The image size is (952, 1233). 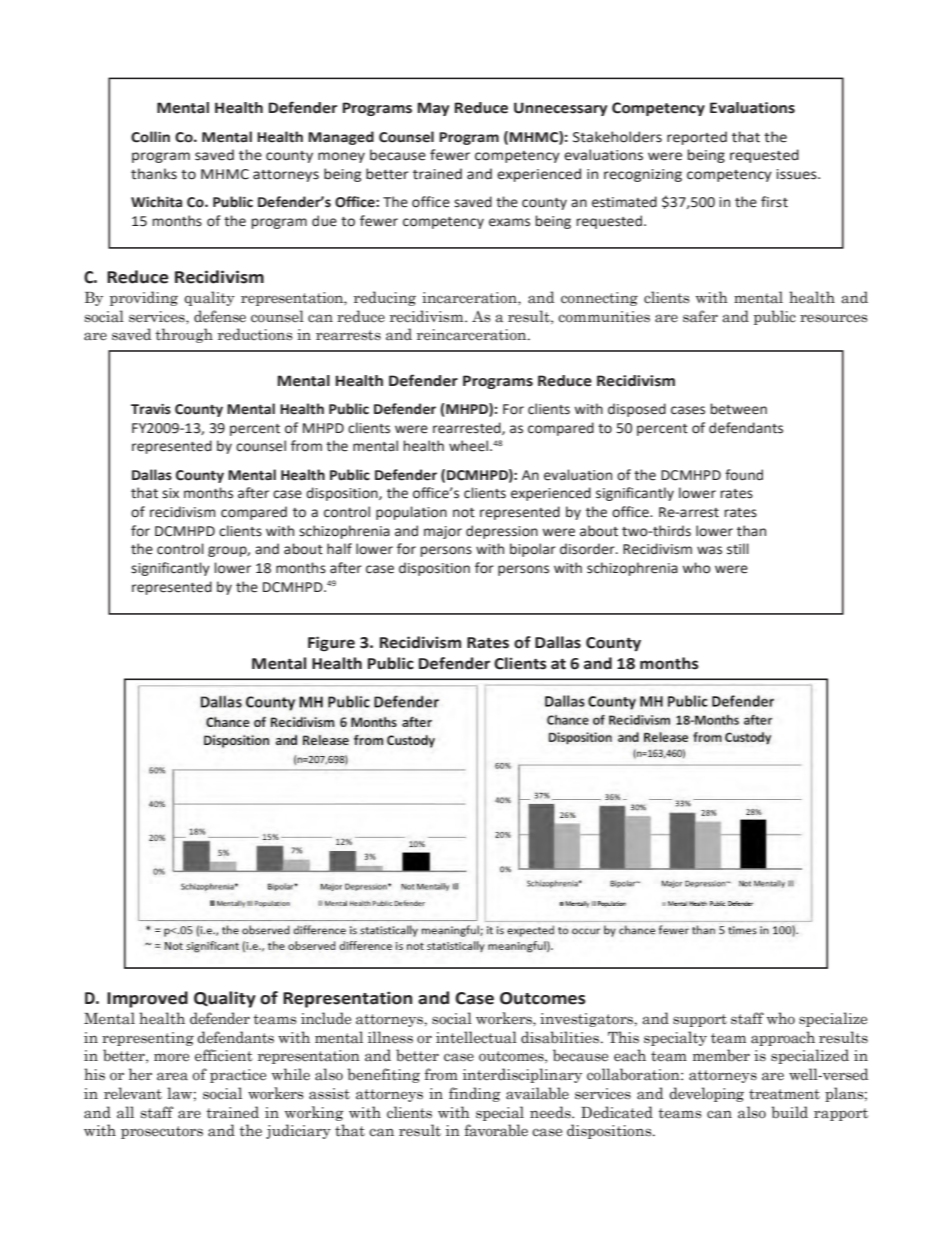 What do you see at coordinates (697, 138) in the screenshot?
I see `reported` at bounding box center [697, 138].
